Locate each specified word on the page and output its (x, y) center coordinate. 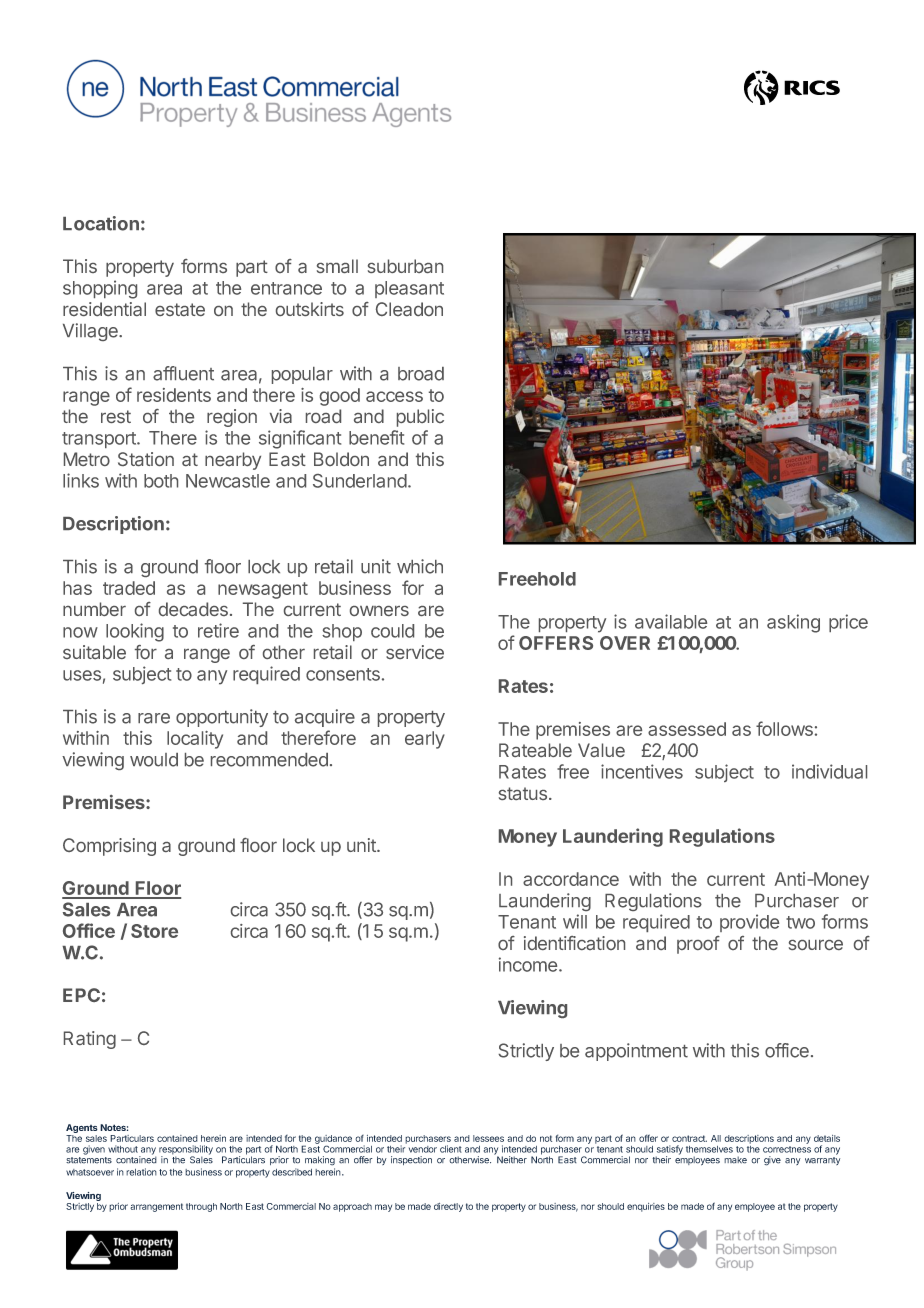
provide (749, 923)
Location (101, 223)
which (420, 566)
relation (141, 1172)
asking (793, 623)
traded (129, 588)
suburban (405, 266)
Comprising (109, 847)
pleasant (409, 289)
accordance (571, 879)
